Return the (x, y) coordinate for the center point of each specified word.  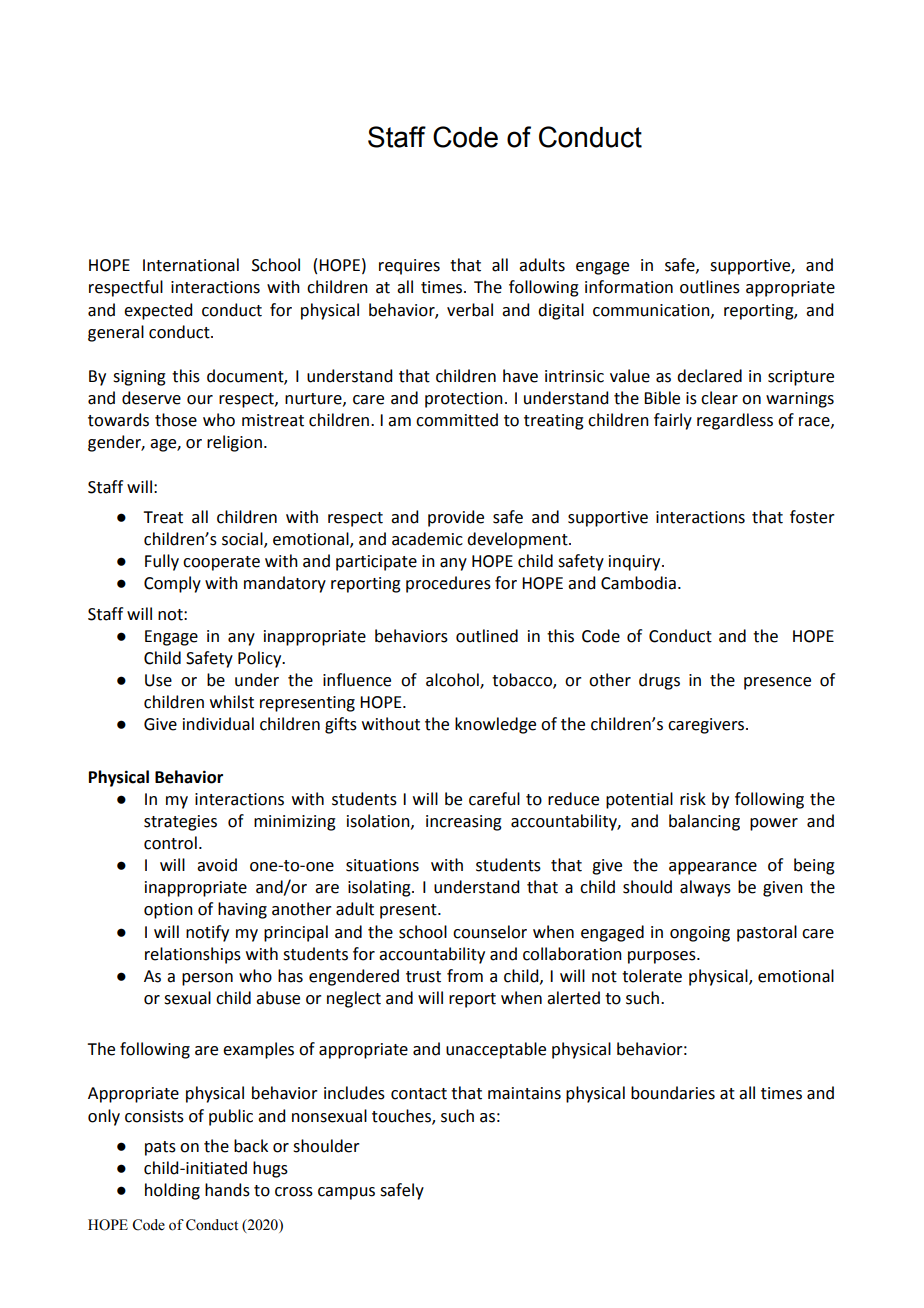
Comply (172, 584)
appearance (713, 868)
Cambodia (638, 583)
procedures (448, 584)
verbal (470, 310)
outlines (710, 287)
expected (158, 311)
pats (160, 1148)
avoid (217, 865)
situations (382, 865)
